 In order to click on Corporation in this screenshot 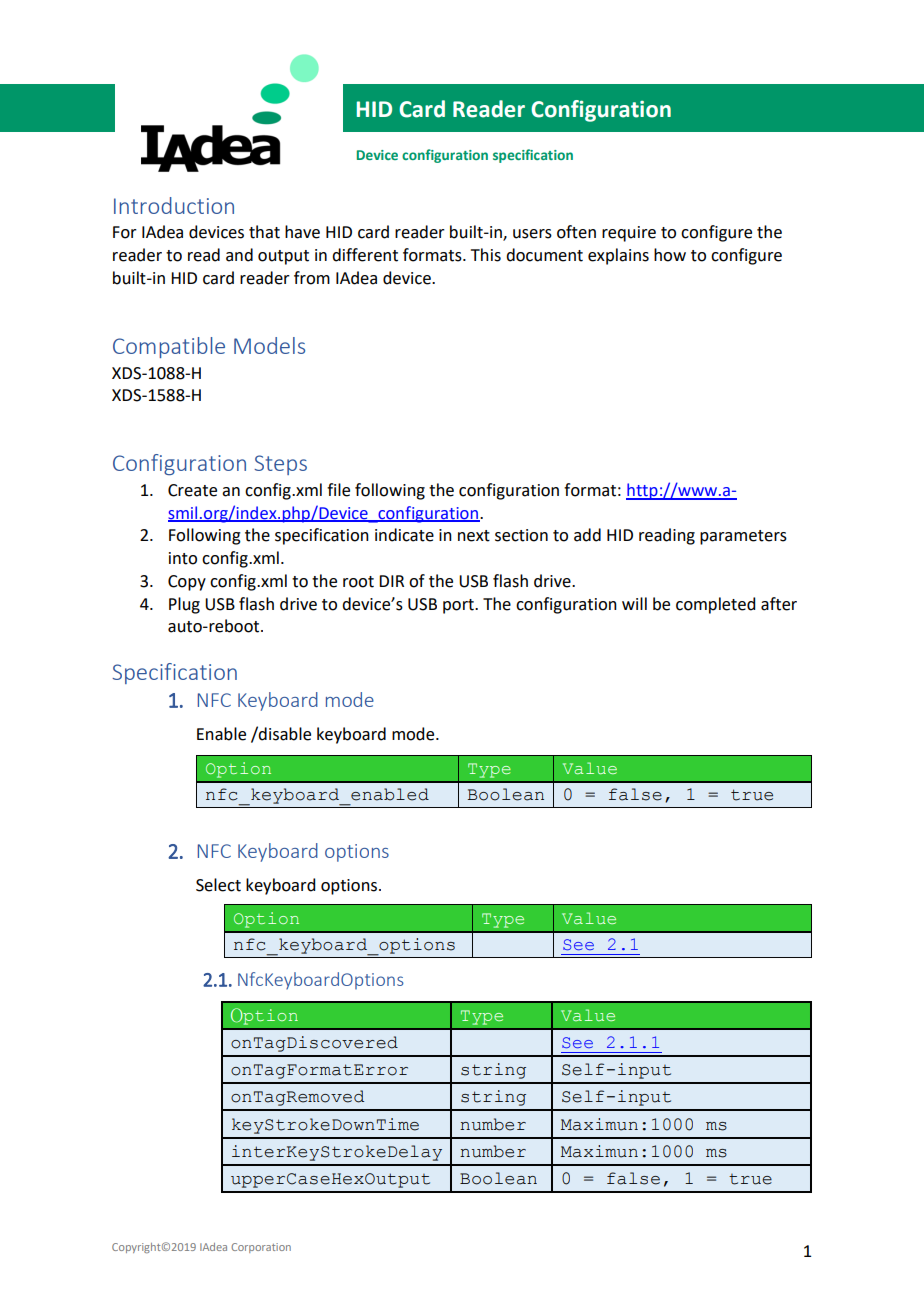, I will do `click(261, 1248)`.
